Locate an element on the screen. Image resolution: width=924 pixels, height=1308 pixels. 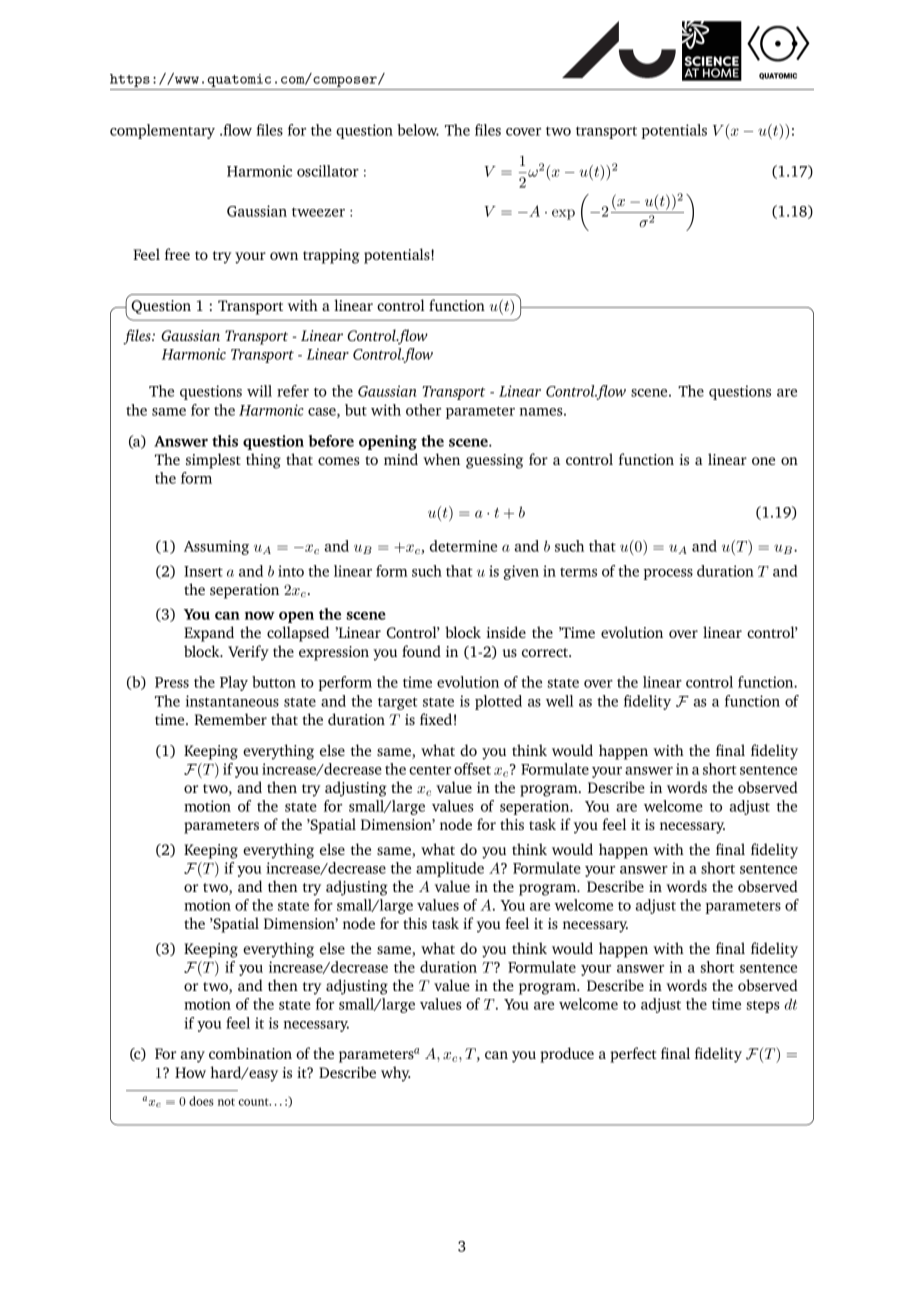
oscillator is located at coordinates (328, 171).
